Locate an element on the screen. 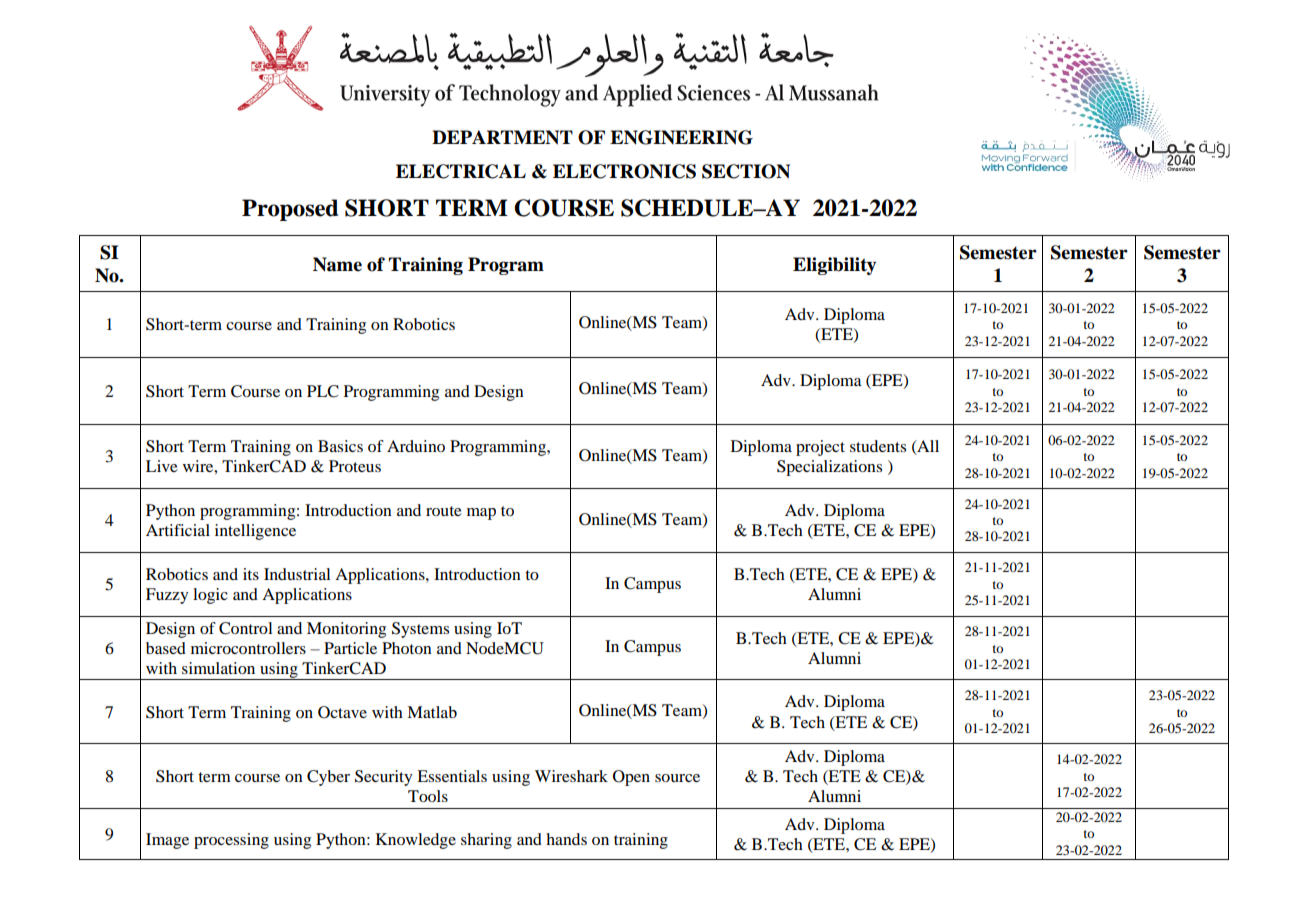  source is located at coordinates (677, 778).
